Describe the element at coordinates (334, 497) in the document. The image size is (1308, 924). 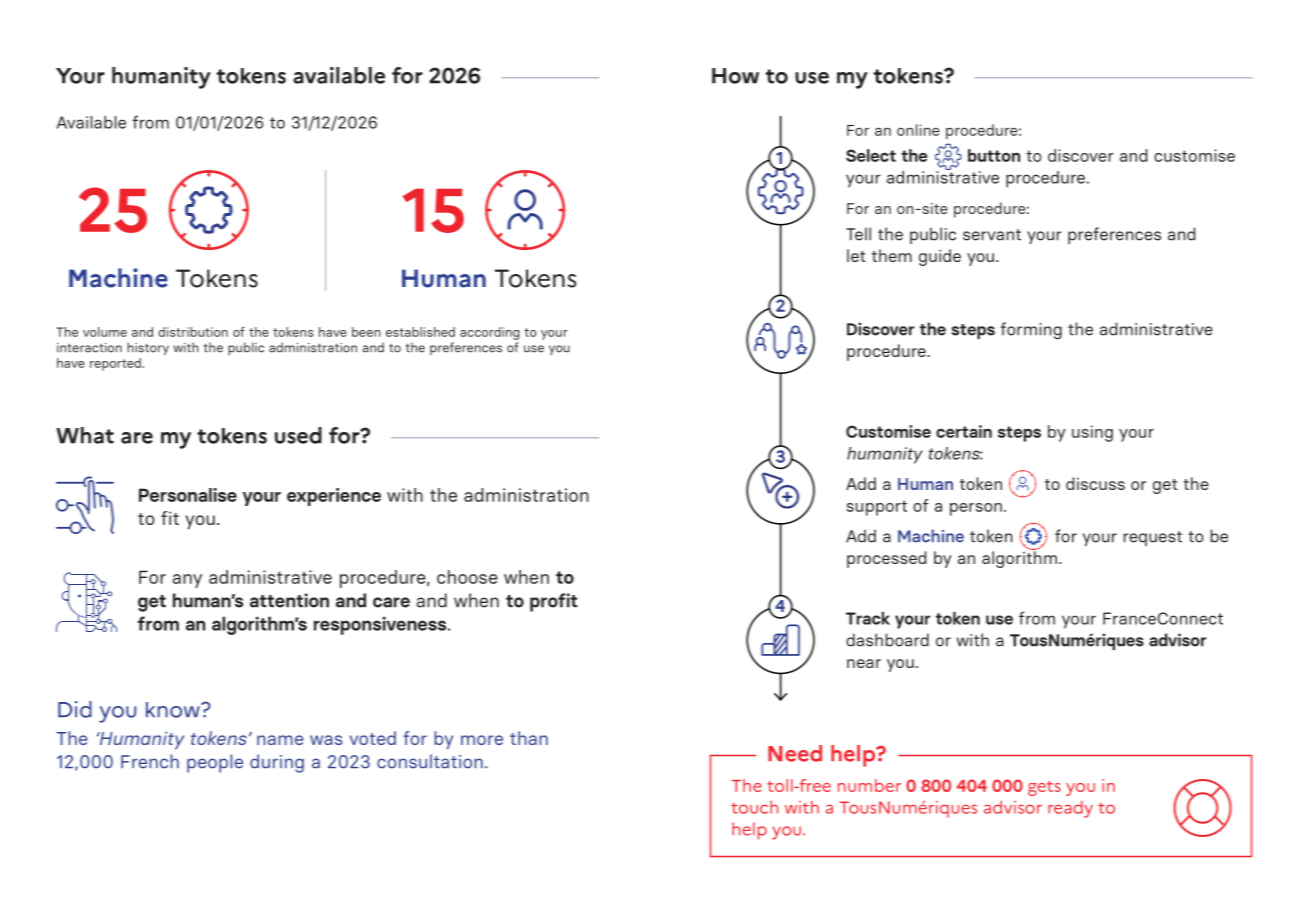
I see `experience` at that location.
